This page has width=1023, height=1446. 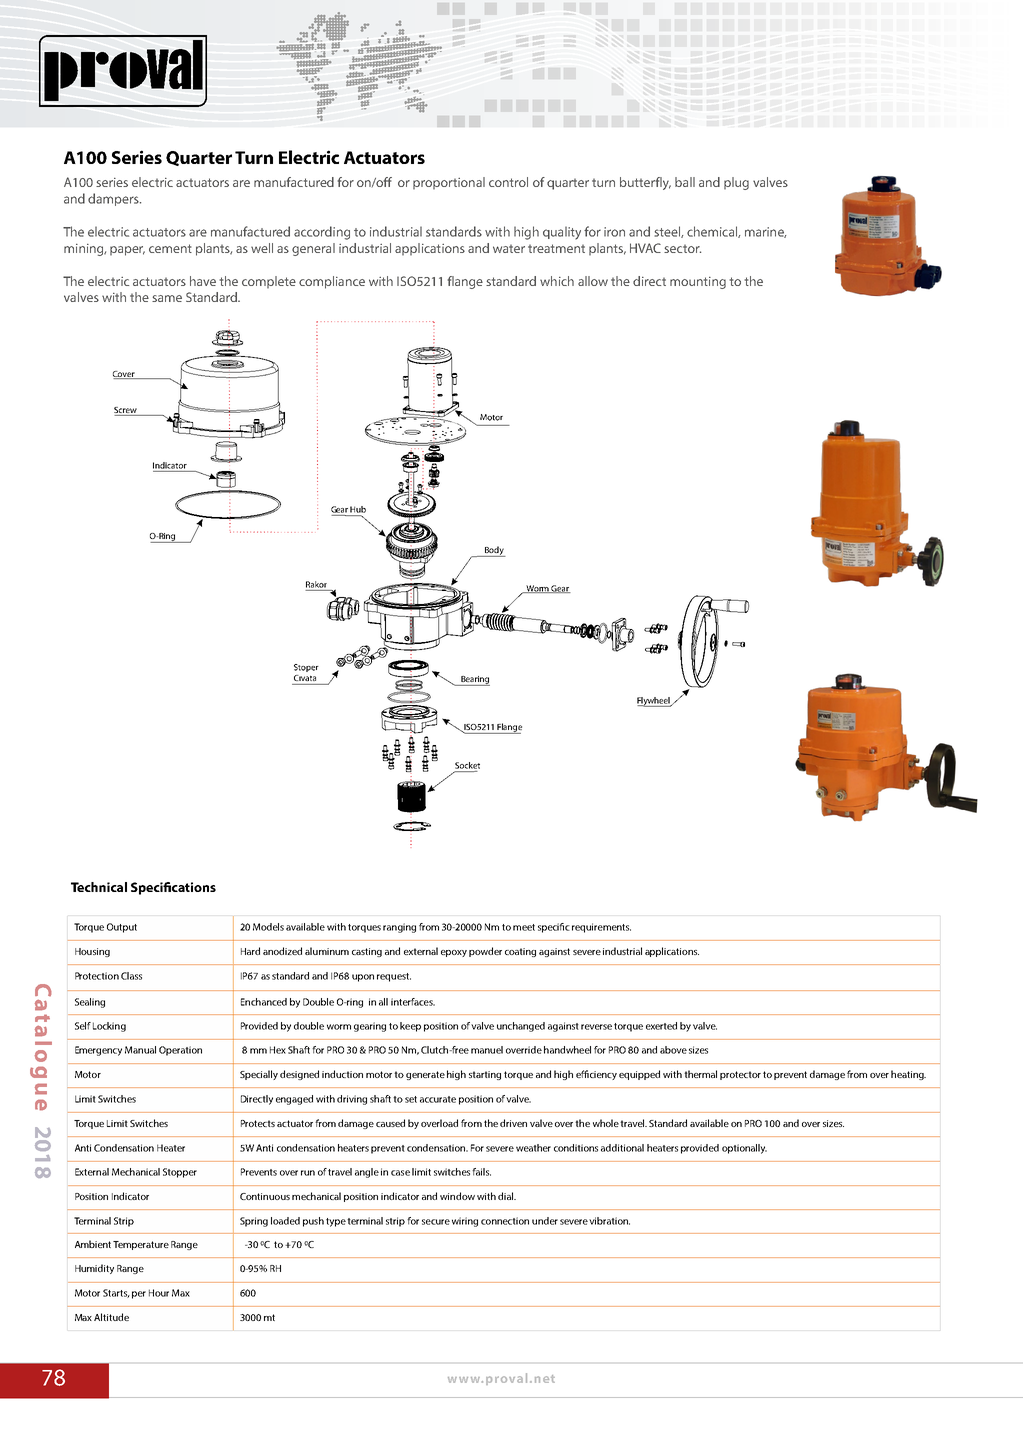 What do you see at coordinates (509, 248) in the page?
I see `water` at bounding box center [509, 248].
